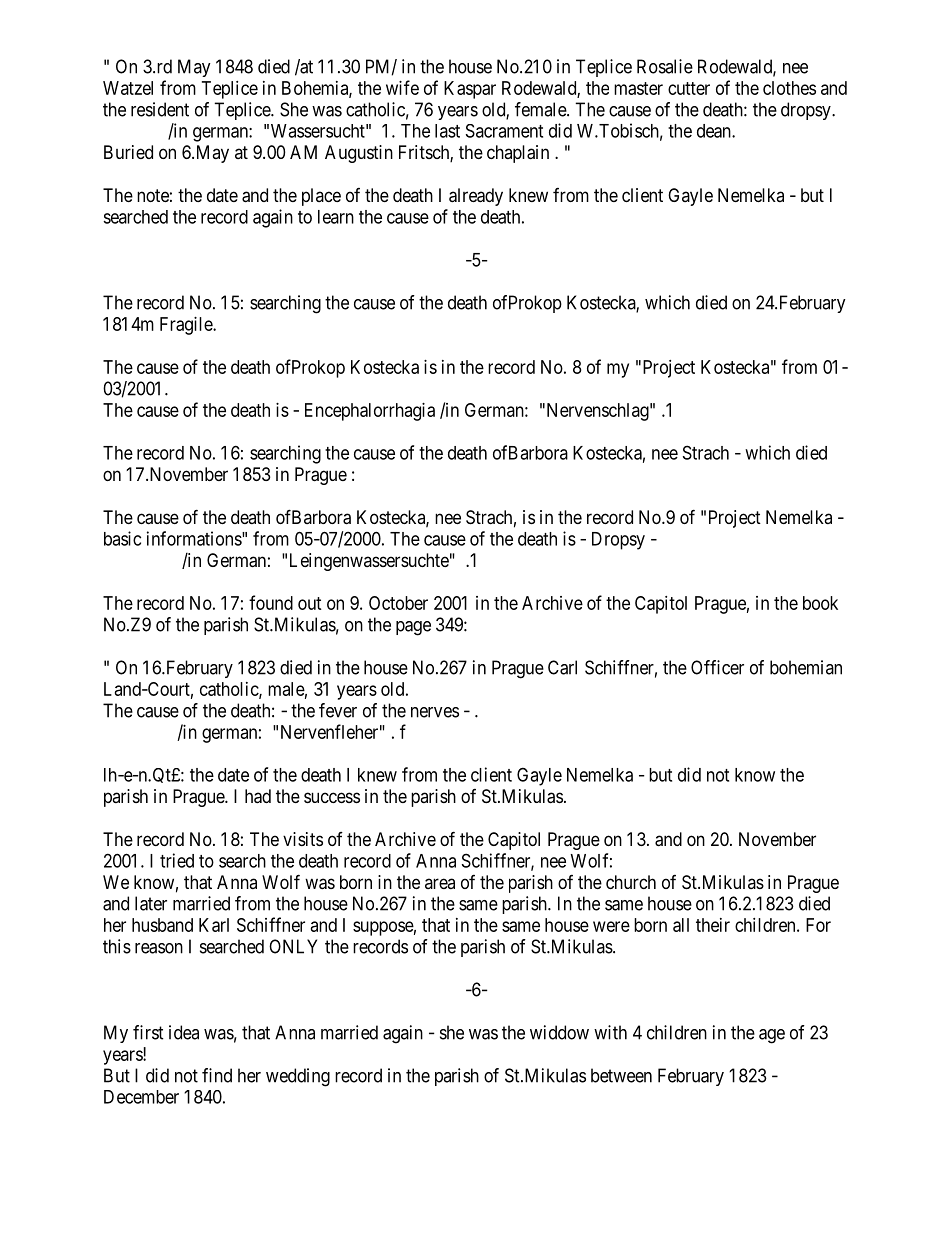 This image has height=1233, width=952. What do you see at coordinates (440, 883) in the image?
I see `area` at bounding box center [440, 883].
